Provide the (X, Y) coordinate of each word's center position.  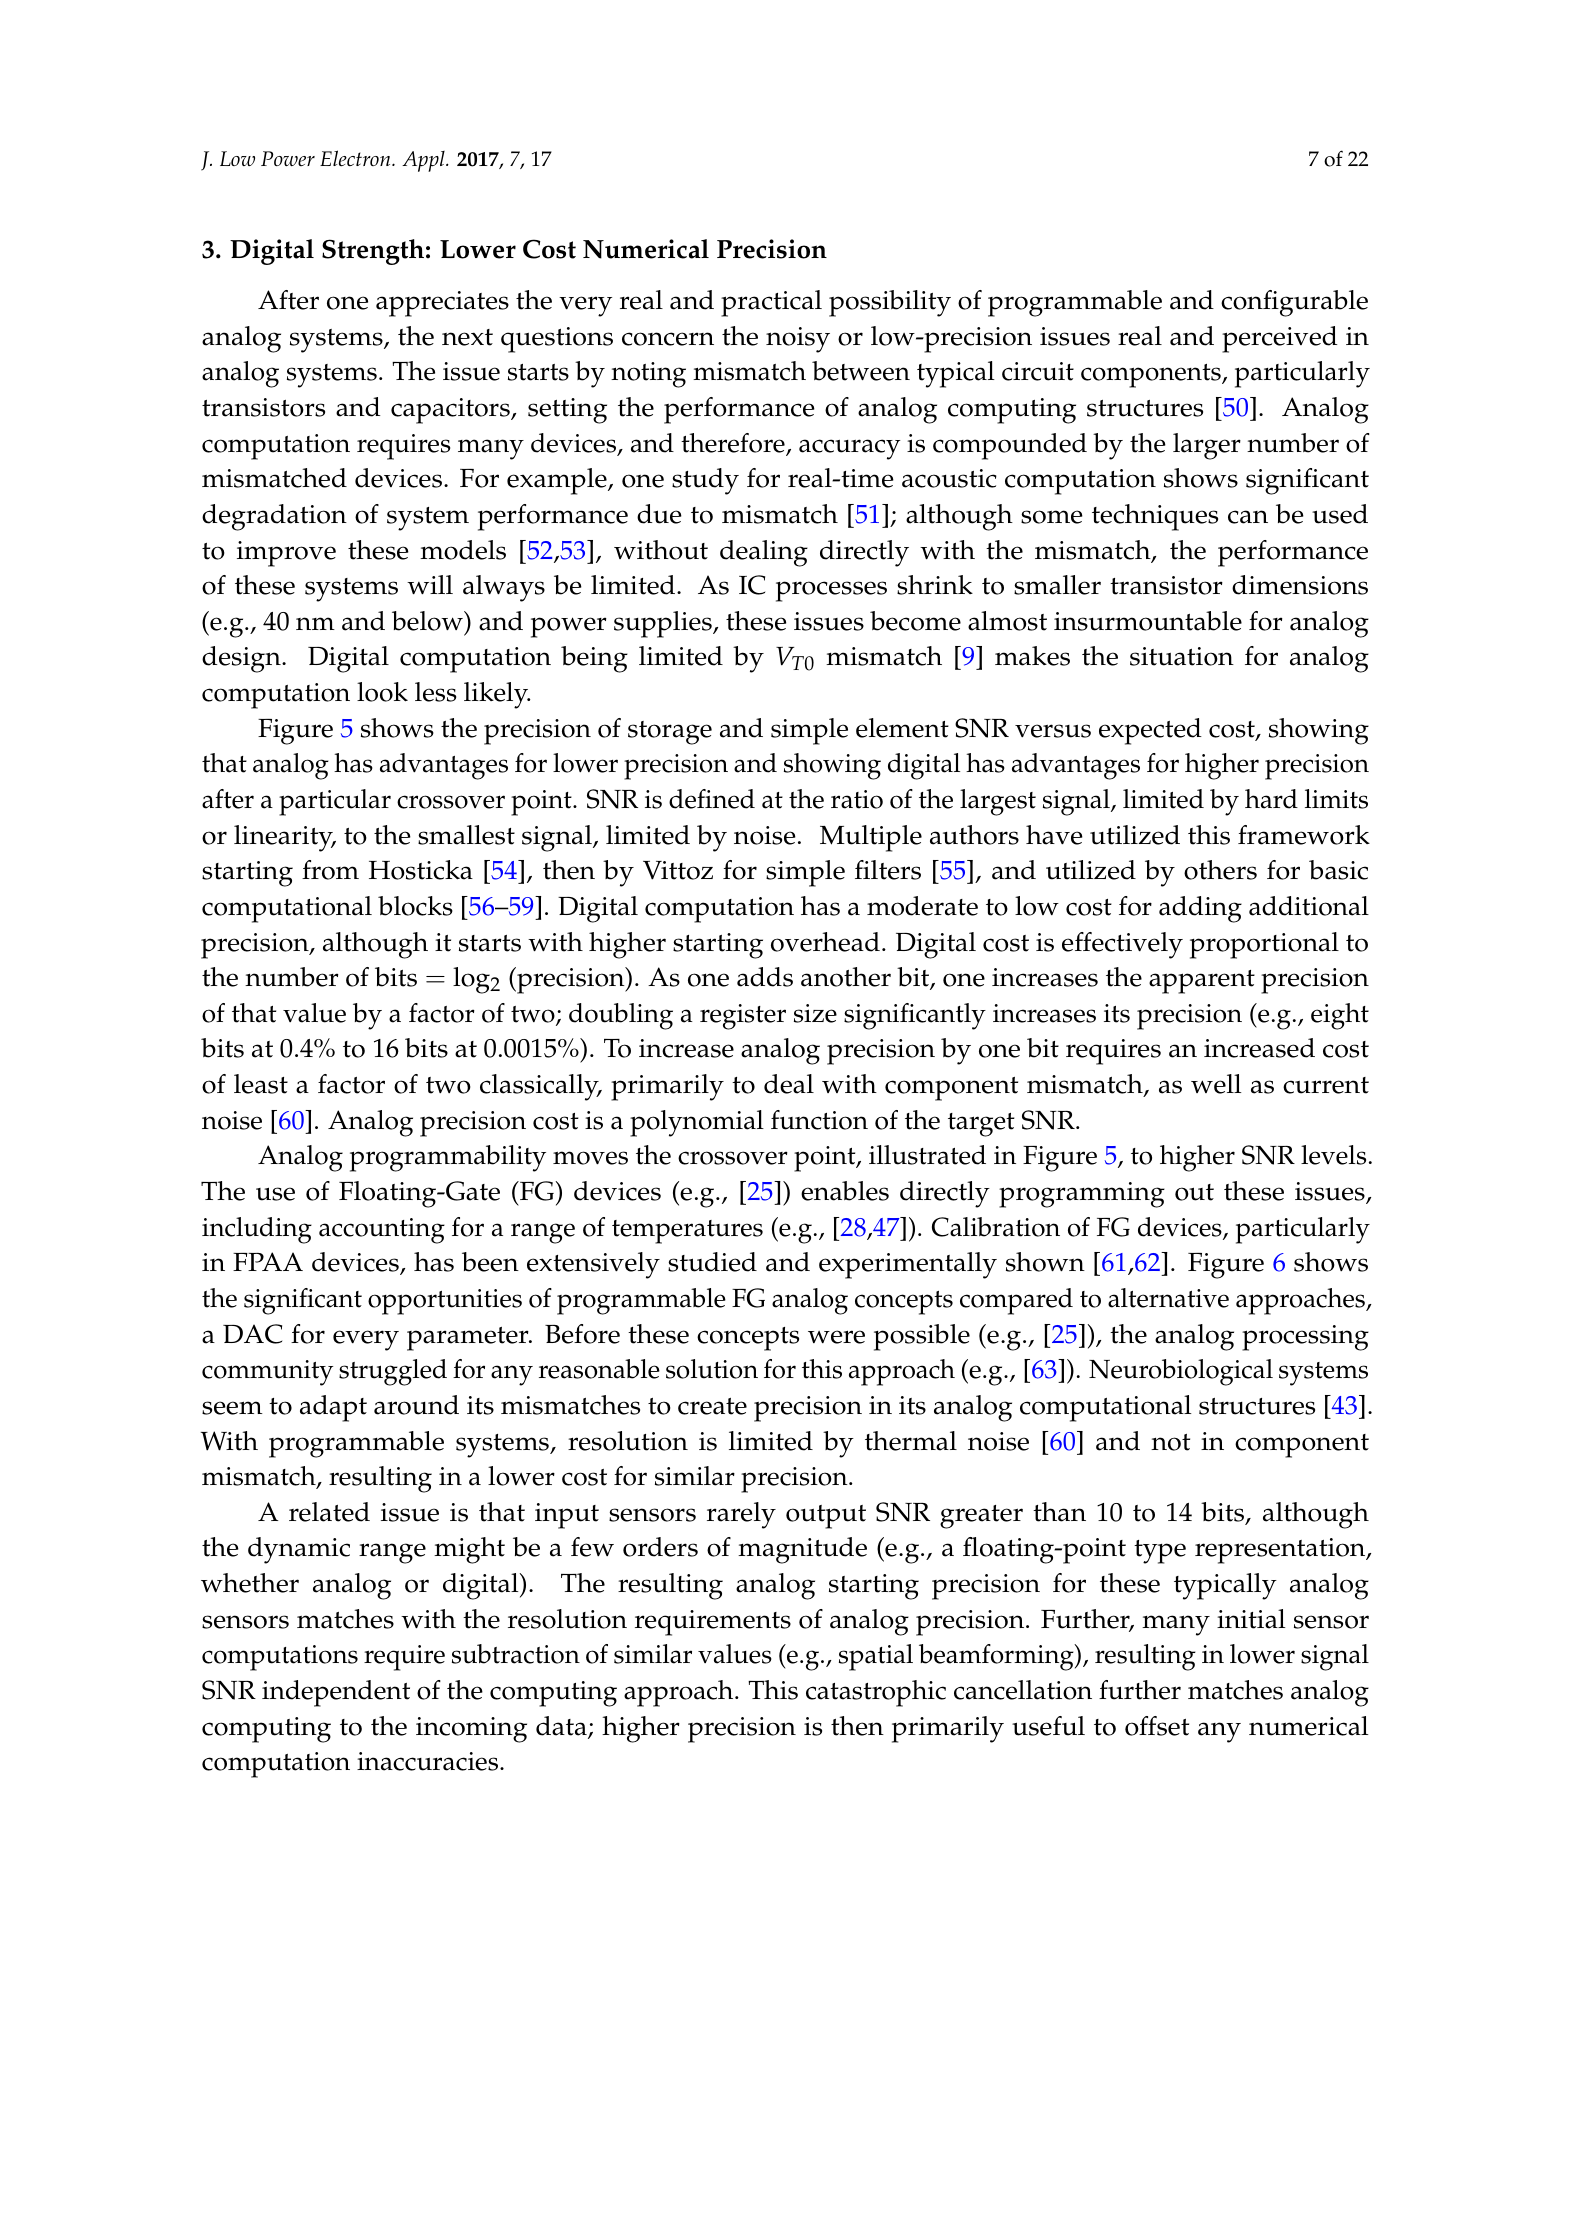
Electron (356, 158)
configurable (1294, 303)
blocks (415, 906)
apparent (1202, 982)
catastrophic (876, 1693)
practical (771, 303)
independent (336, 1693)
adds (765, 977)
